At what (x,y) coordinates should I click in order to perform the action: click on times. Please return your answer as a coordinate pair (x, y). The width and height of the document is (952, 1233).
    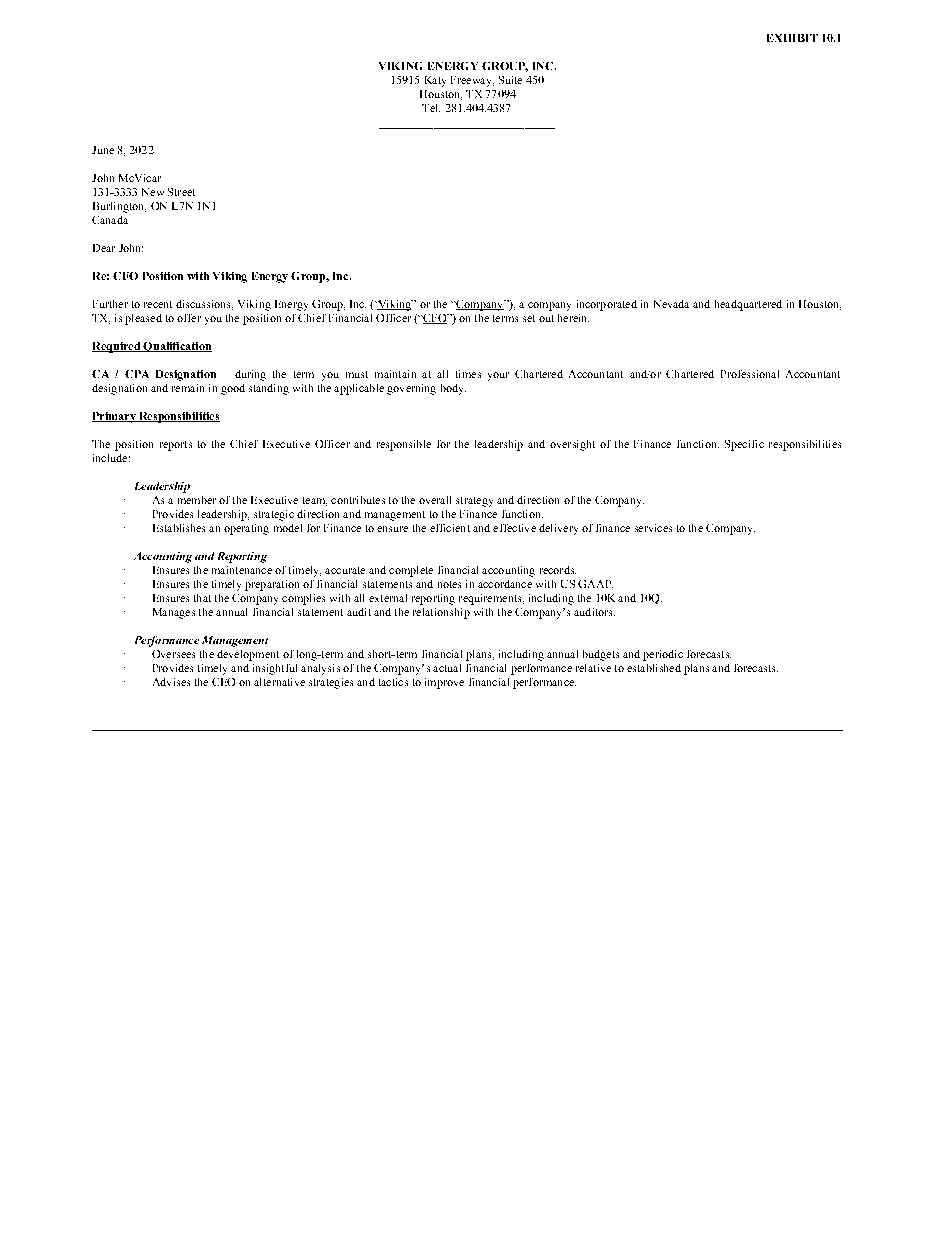
    Looking at the image, I should click on (468, 374).
